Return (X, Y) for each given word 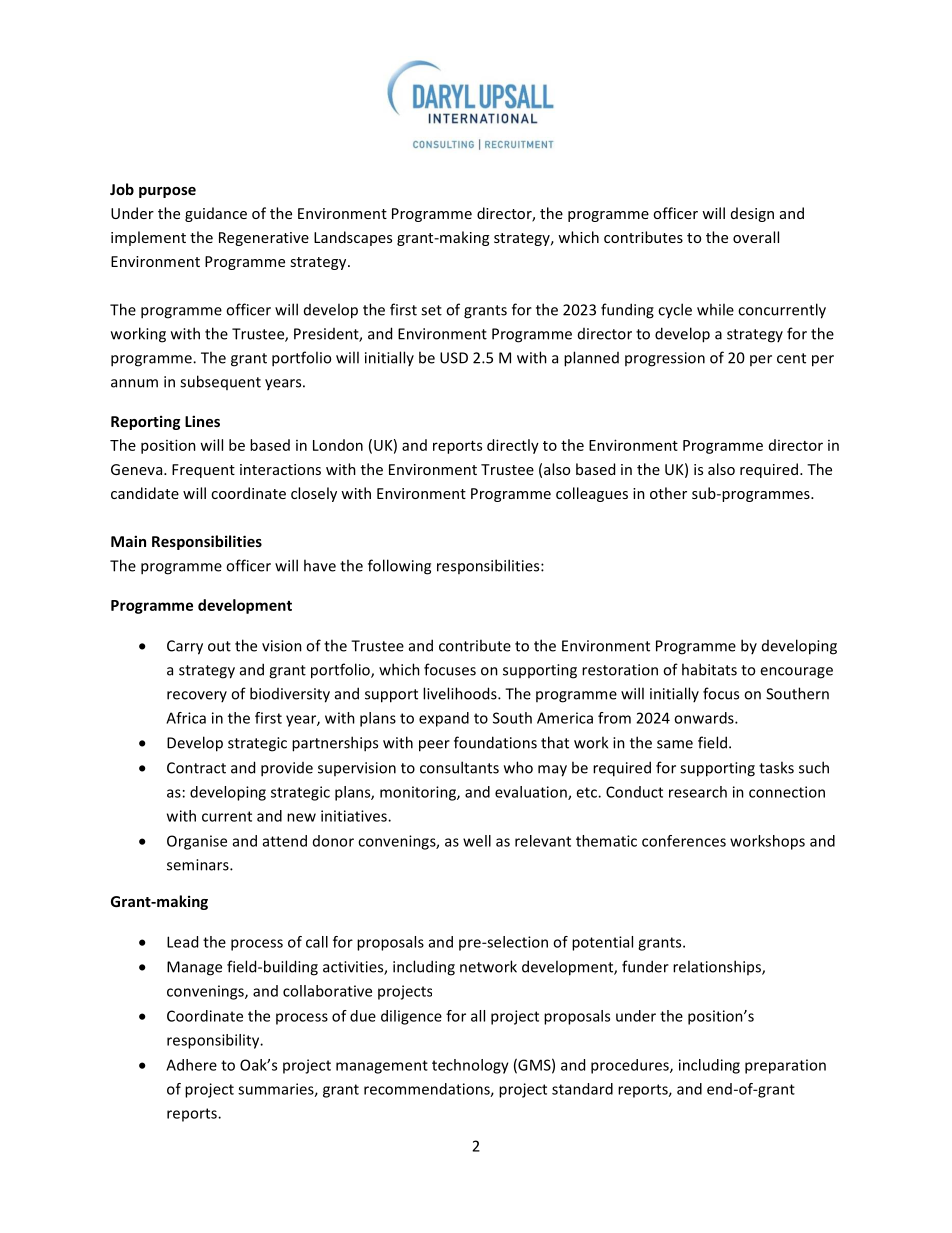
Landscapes (353, 238)
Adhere (191, 1065)
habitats (709, 669)
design (752, 214)
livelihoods (461, 693)
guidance (216, 214)
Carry (185, 647)
